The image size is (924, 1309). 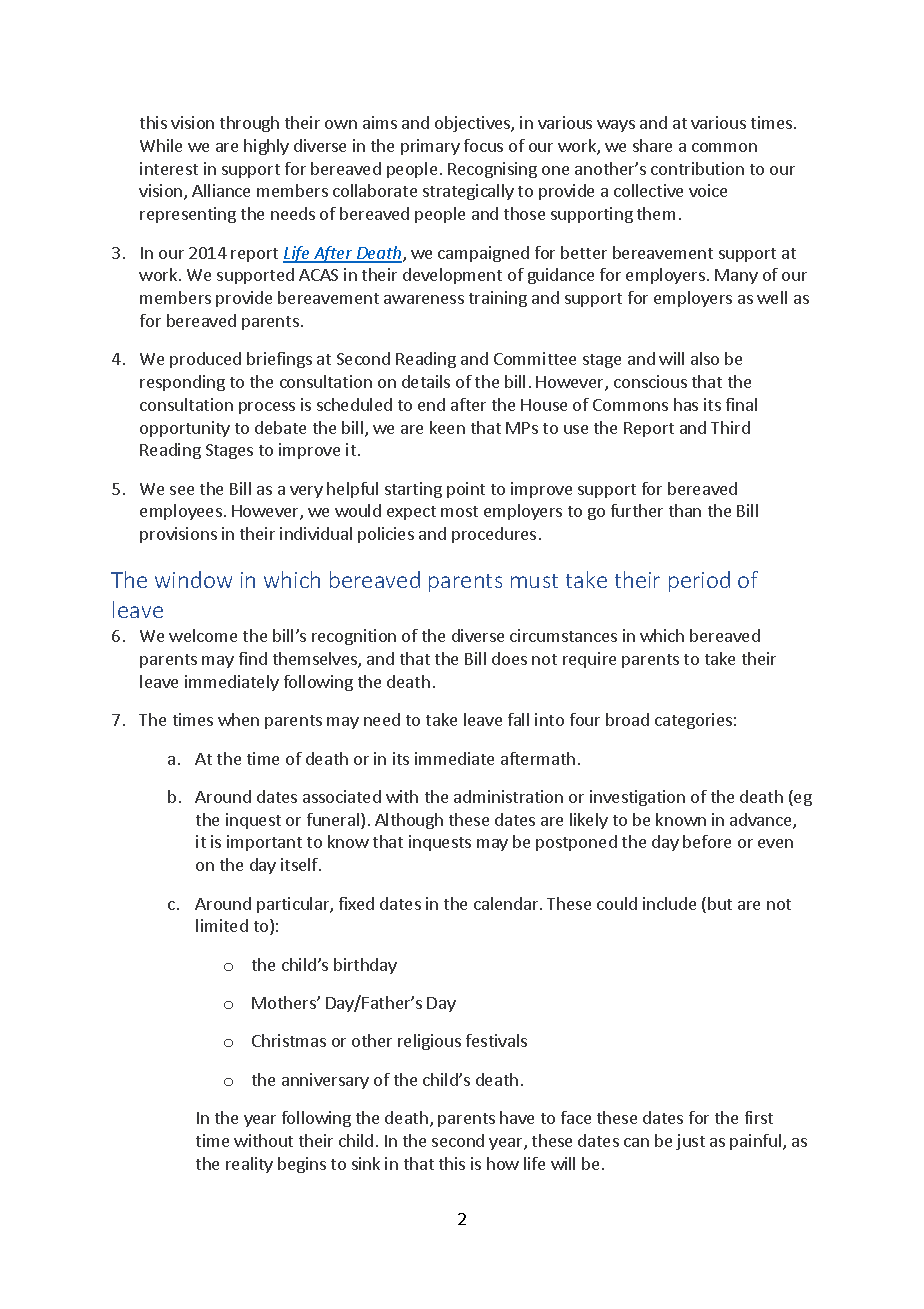 What do you see at coordinates (483, 145) in the document?
I see `focus` at bounding box center [483, 145].
